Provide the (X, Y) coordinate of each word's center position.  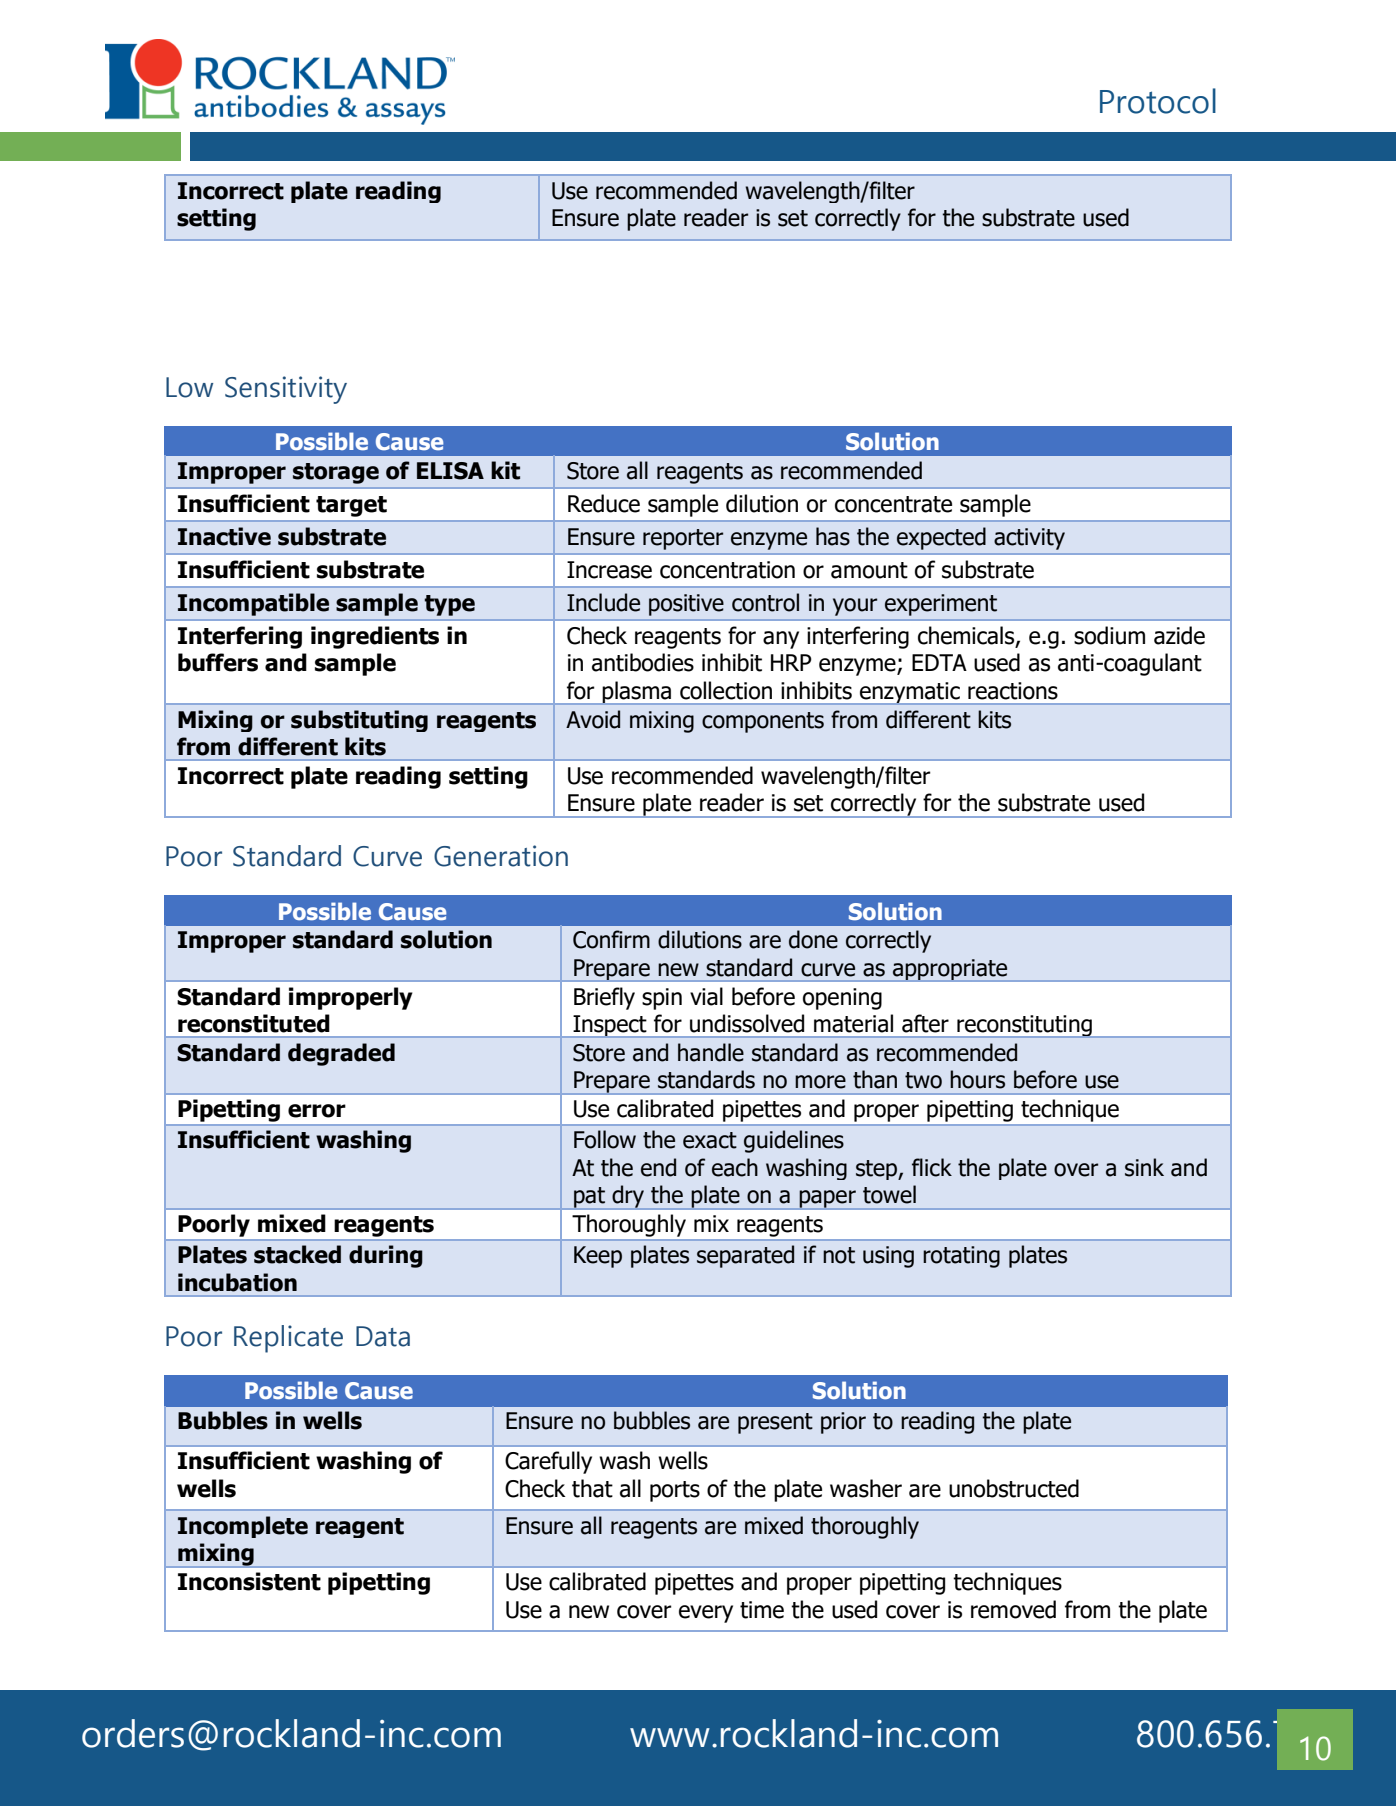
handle (711, 1052)
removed (1013, 1609)
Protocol (1158, 101)
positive (686, 605)
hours (977, 1079)
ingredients (375, 637)
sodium (1109, 635)
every (706, 1614)
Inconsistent (249, 1581)
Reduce (604, 503)
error (317, 1111)
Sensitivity (286, 390)
